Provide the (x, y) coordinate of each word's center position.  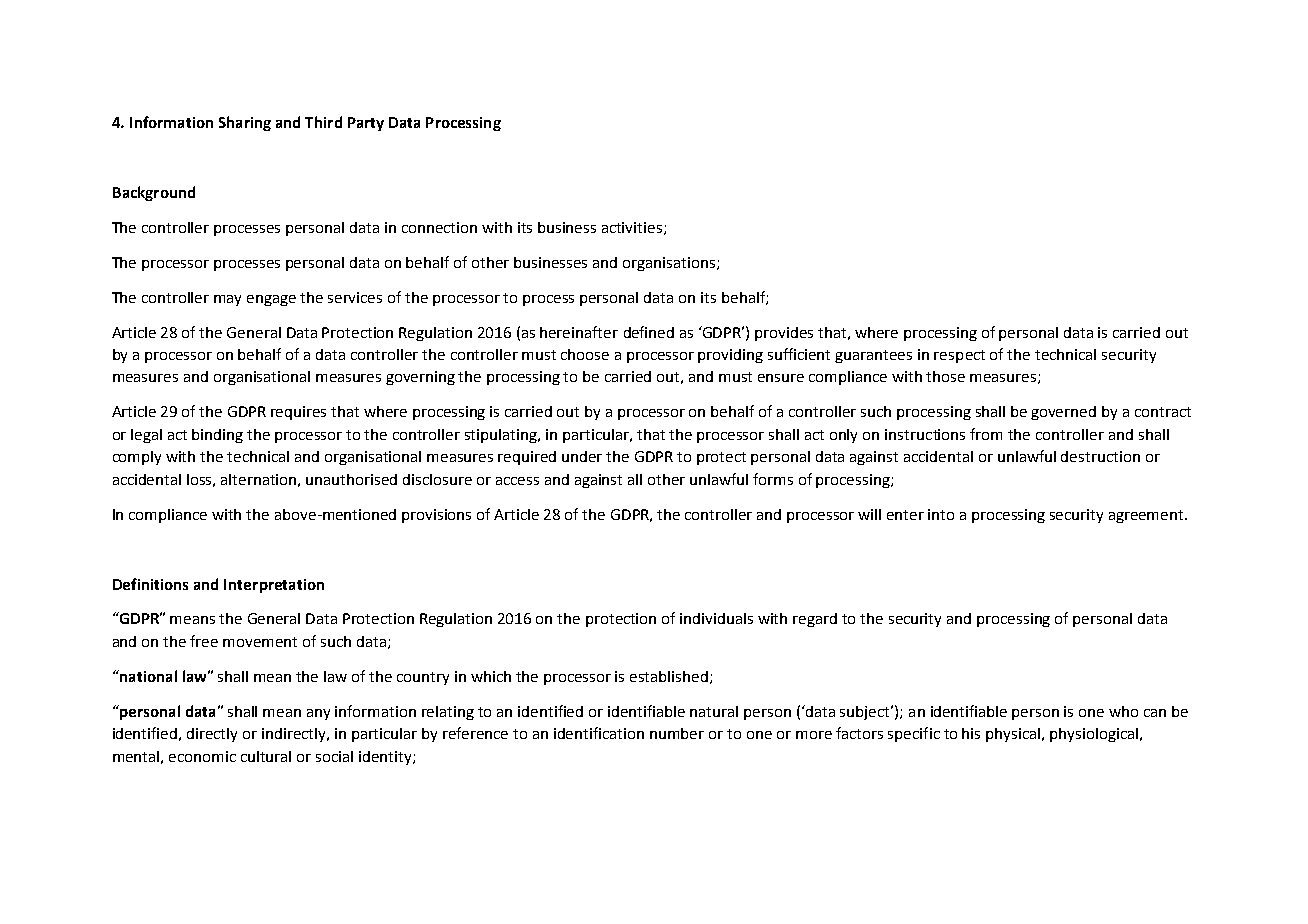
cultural (266, 756)
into (941, 514)
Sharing (245, 123)
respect (959, 356)
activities (633, 228)
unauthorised (351, 479)
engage (271, 300)
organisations (670, 264)
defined (649, 332)
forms (773, 479)
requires (298, 413)
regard (815, 620)
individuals (716, 618)
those (945, 376)
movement (260, 642)
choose (585, 354)
